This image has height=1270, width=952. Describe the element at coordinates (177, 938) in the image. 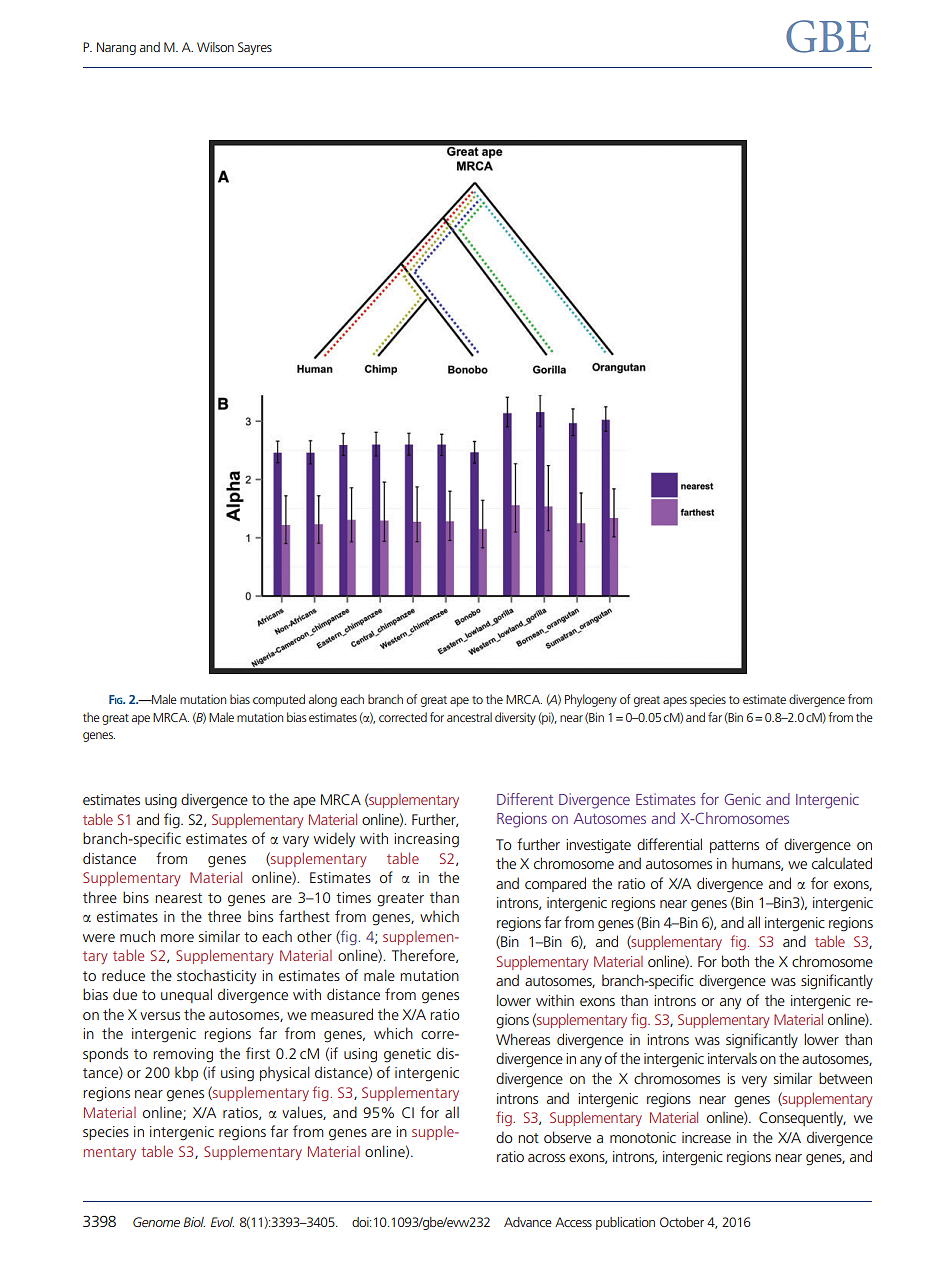

I see `more` at that location.
